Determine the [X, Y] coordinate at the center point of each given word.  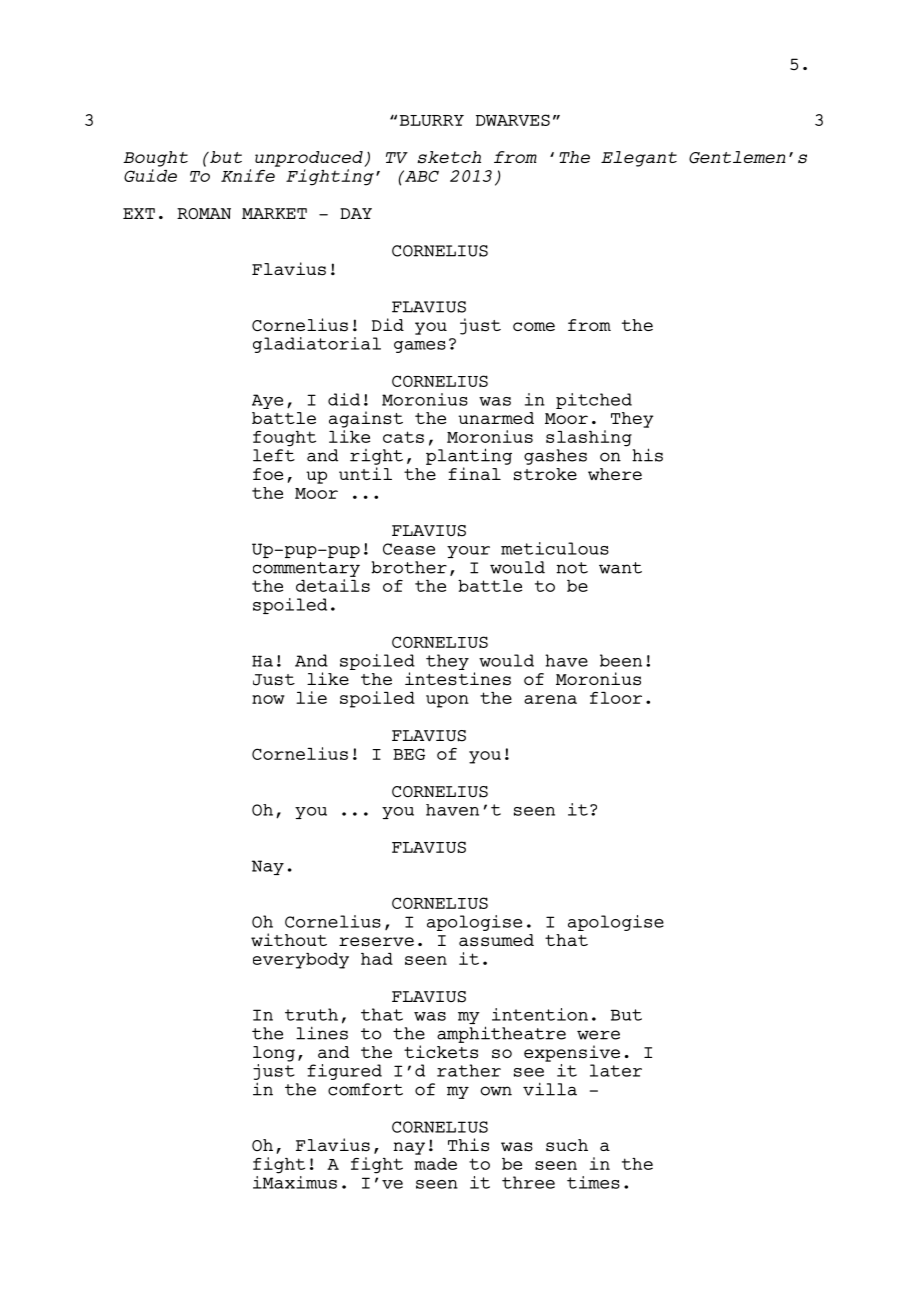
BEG [409, 754]
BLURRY [432, 120]
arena [550, 699]
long [274, 1054]
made [435, 1164]
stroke [545, 474]
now [268, 699]
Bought [155, 159]
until [365, 473]
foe [268, 474]
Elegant [639, 159]
